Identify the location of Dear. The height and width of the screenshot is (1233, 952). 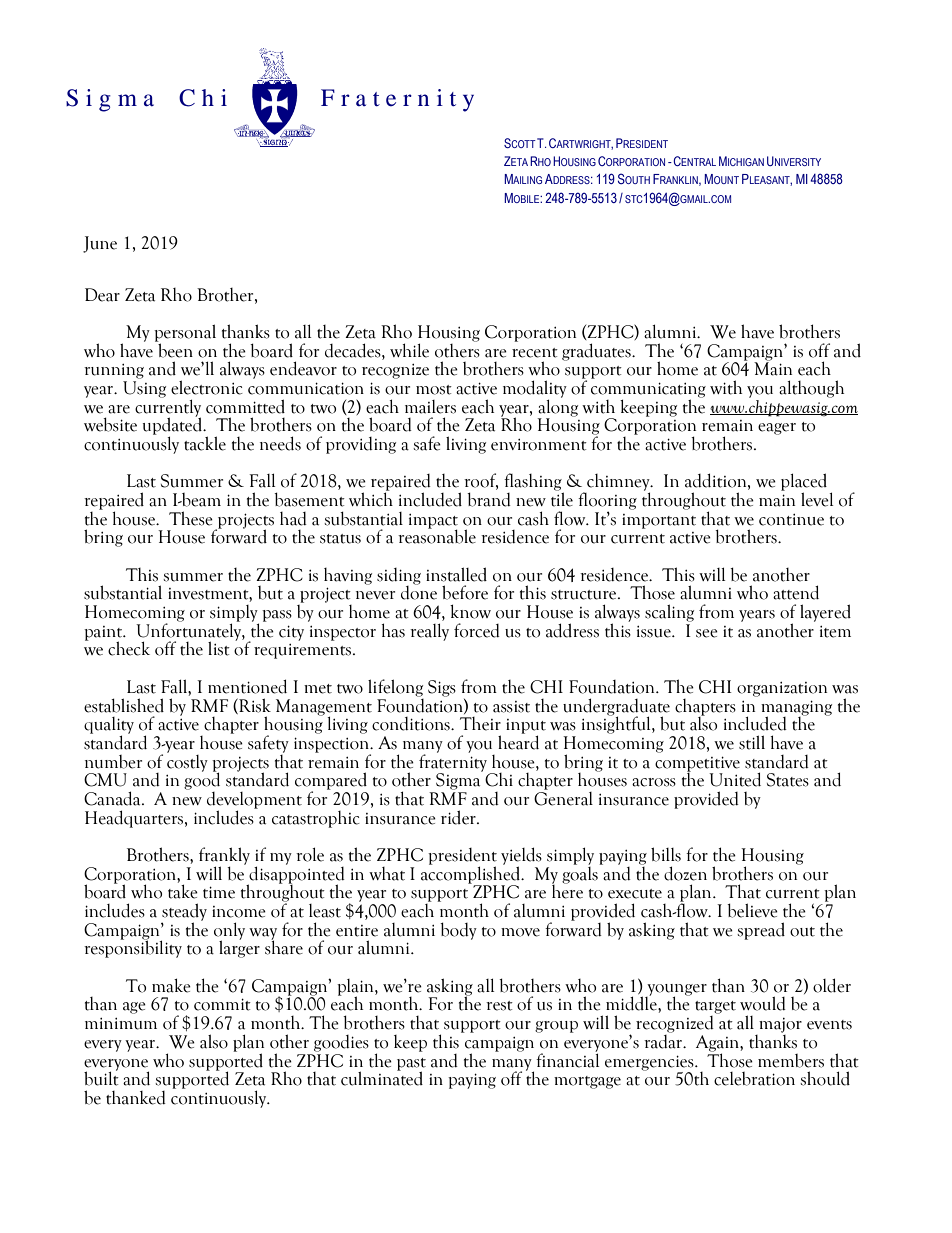
(102, 295).
